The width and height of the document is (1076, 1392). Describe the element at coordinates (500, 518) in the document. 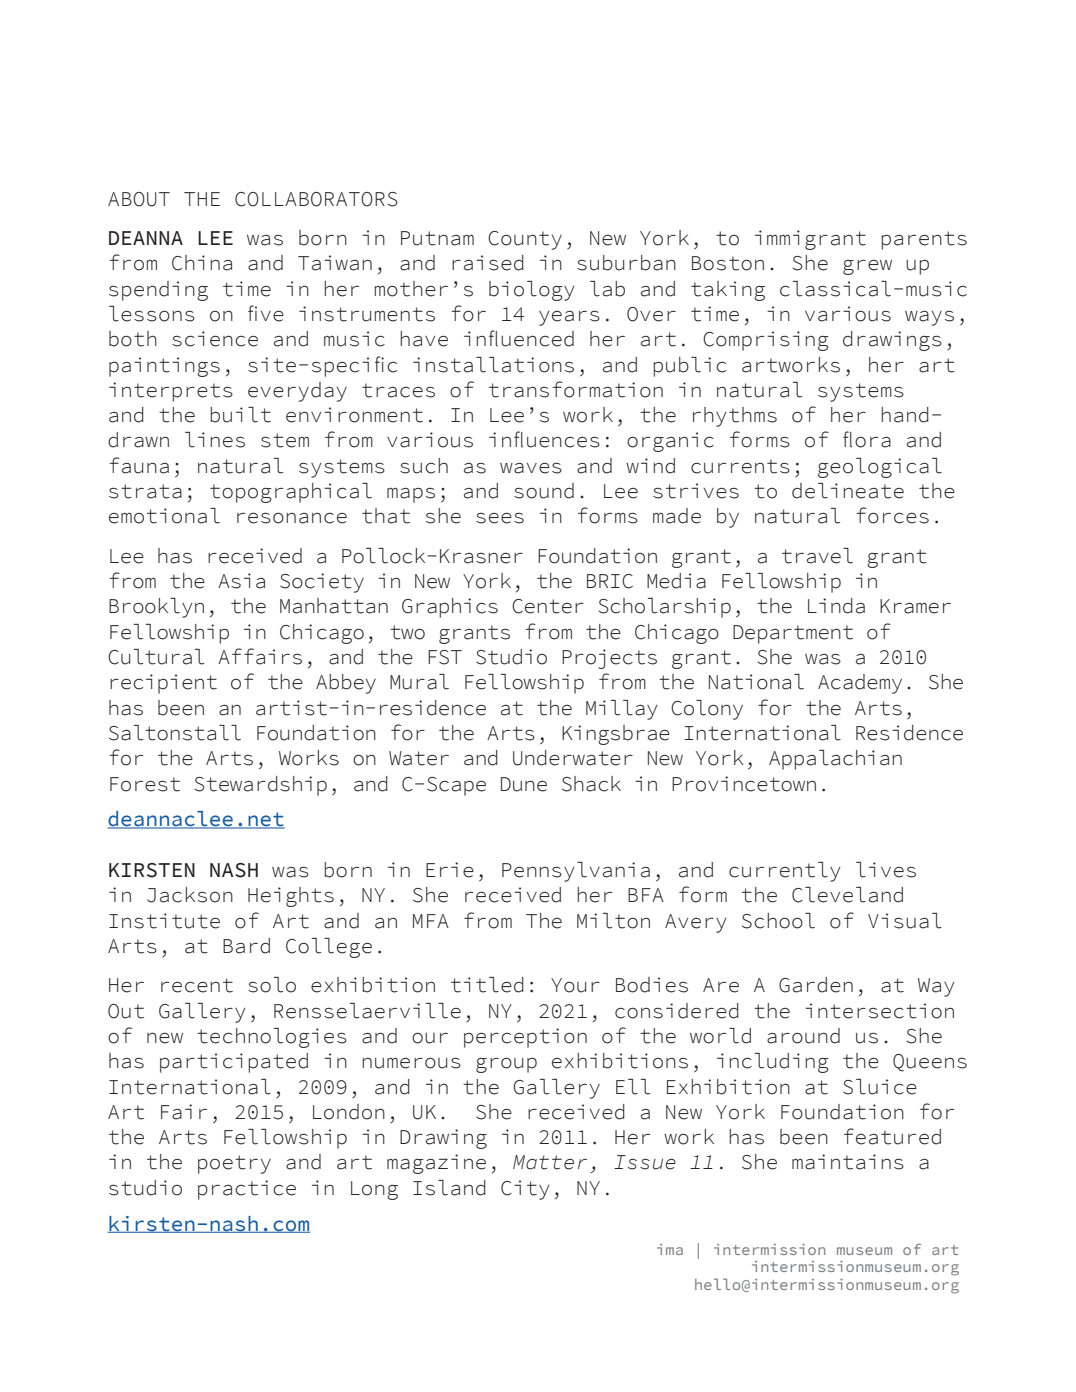

I see `sees` at that location.
